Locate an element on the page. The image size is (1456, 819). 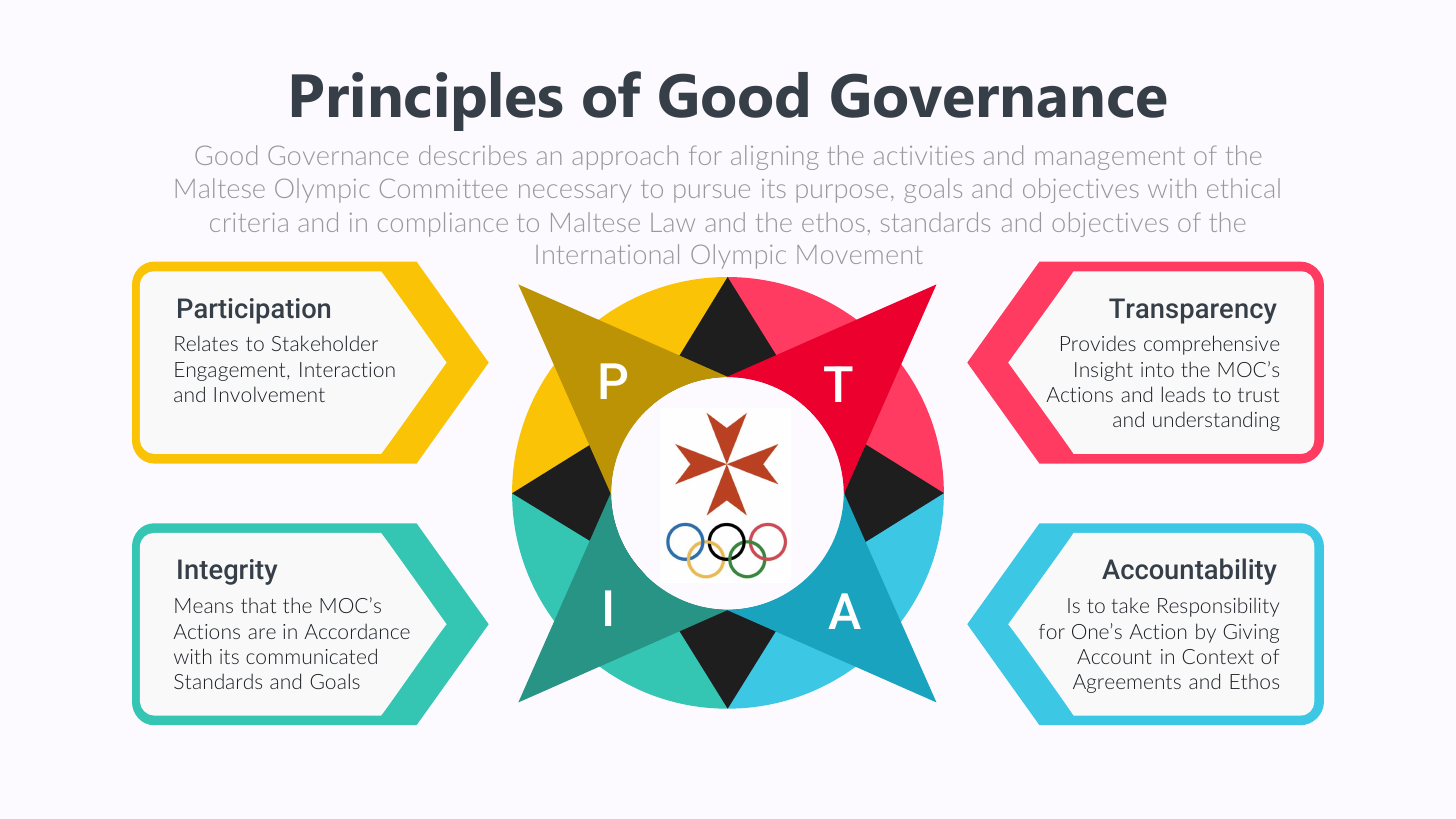
Accordance is located at coordinates (357, 631).
